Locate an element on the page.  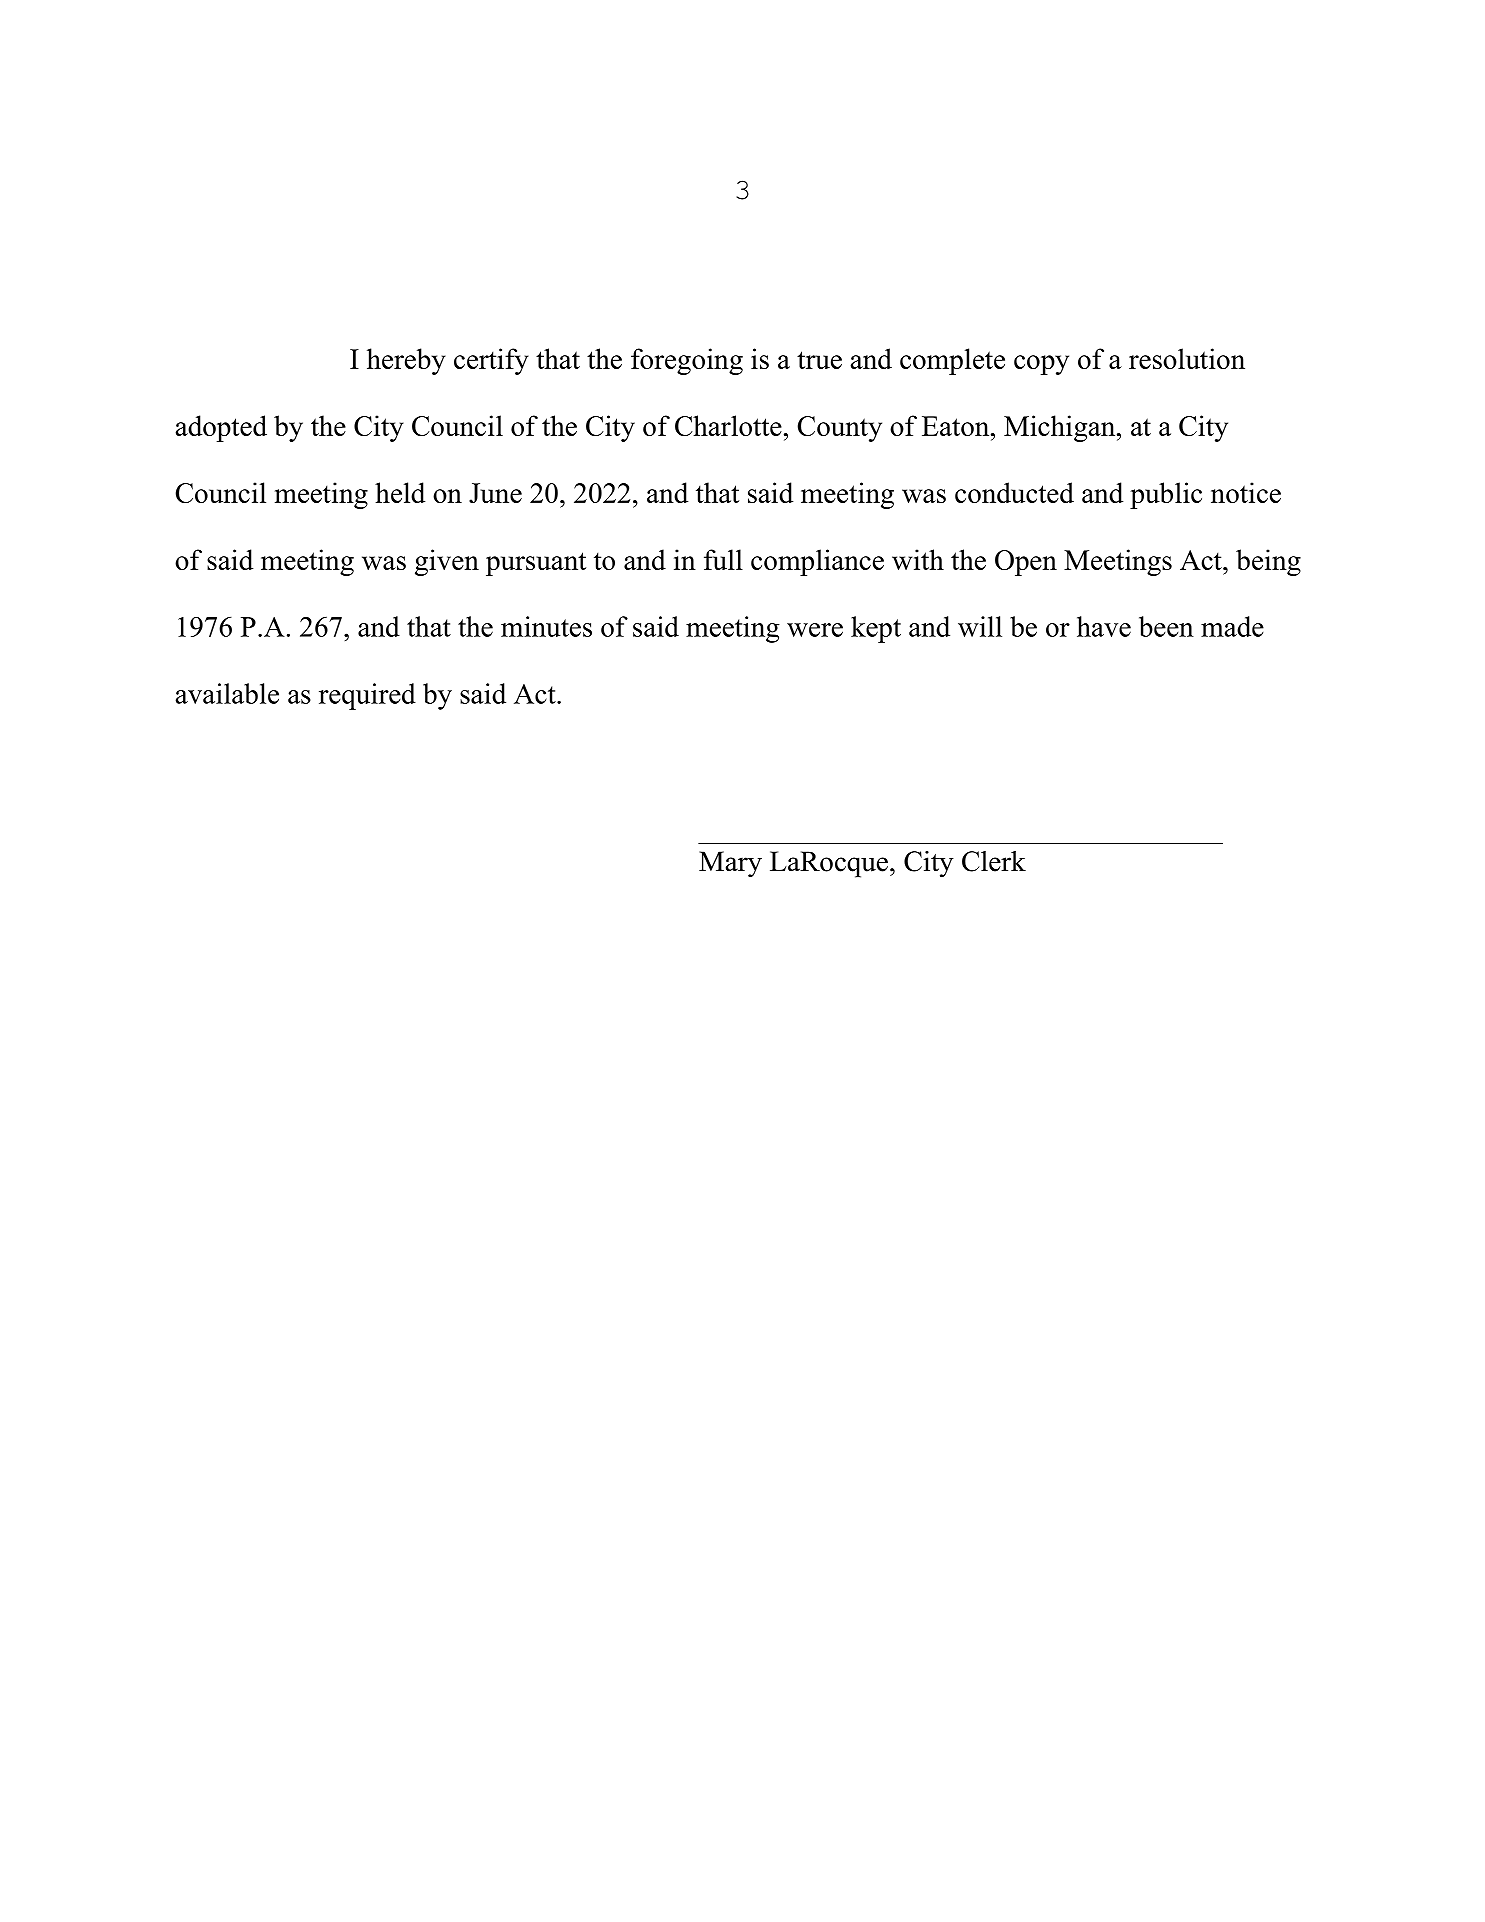
Clerk is located at coordinates (994, 861).
